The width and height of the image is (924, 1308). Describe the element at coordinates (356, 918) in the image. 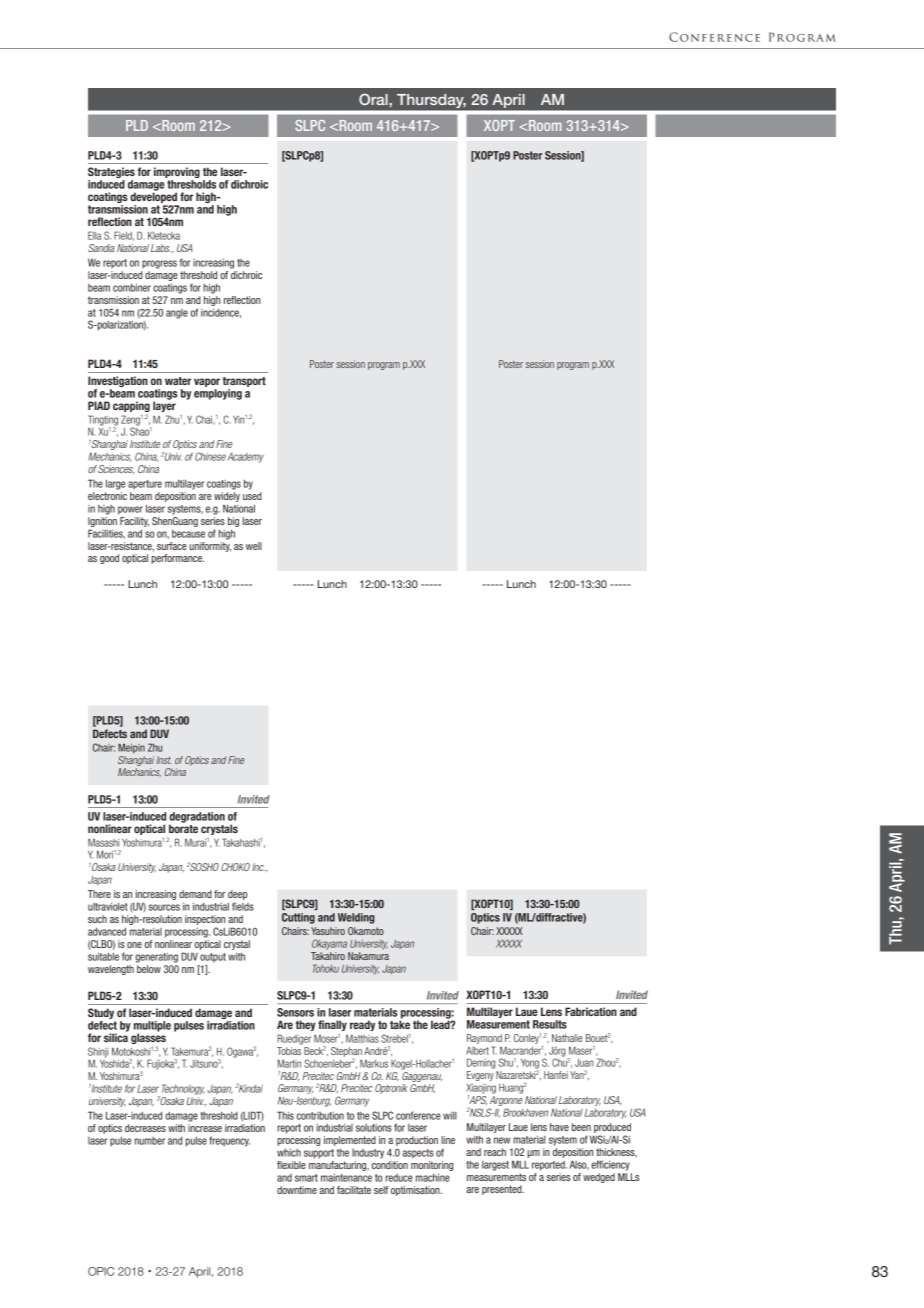

I see `Welding` at that location.
